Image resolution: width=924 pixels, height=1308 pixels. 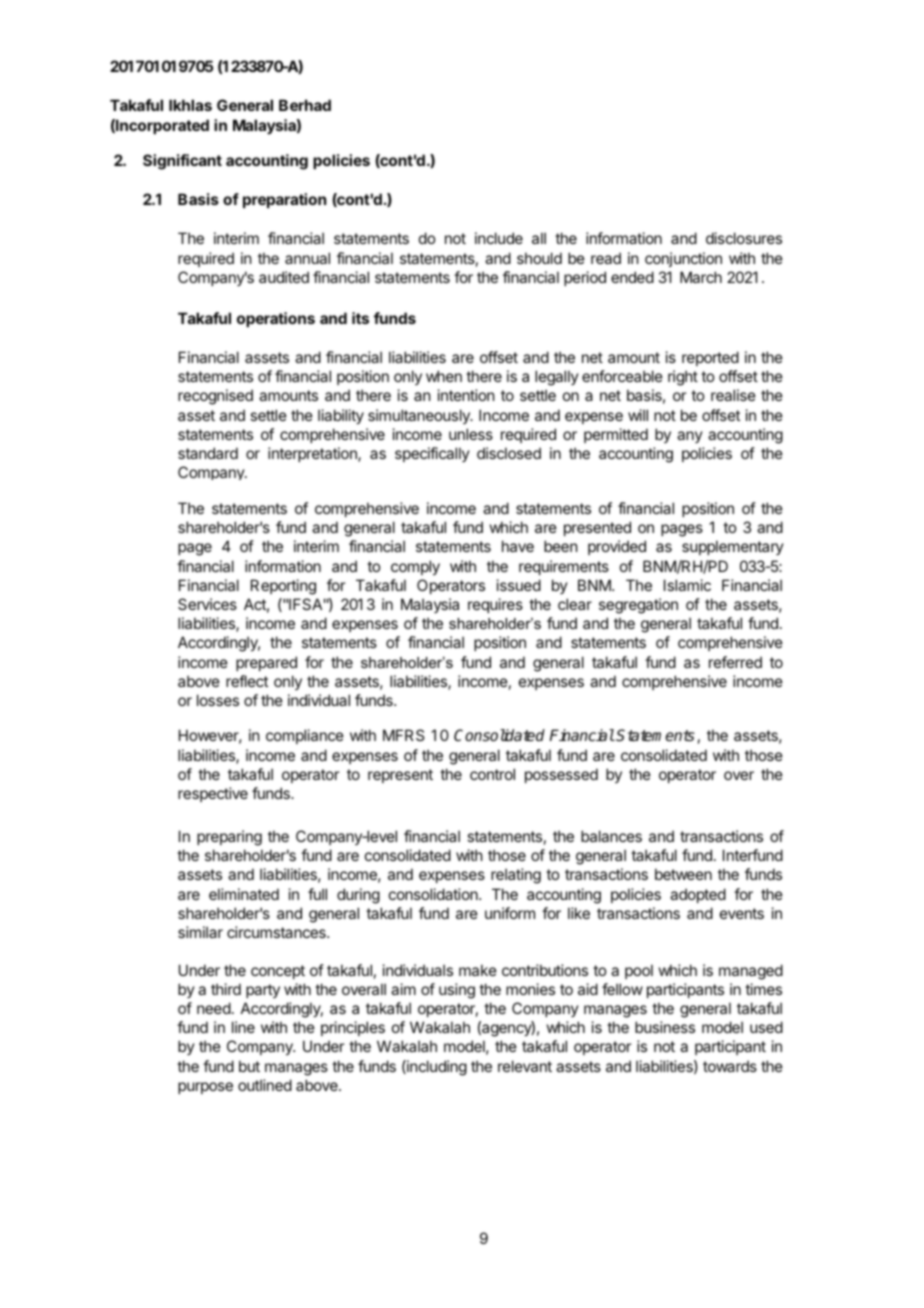 I want to click on preparing, so click(x=229, y=838).
